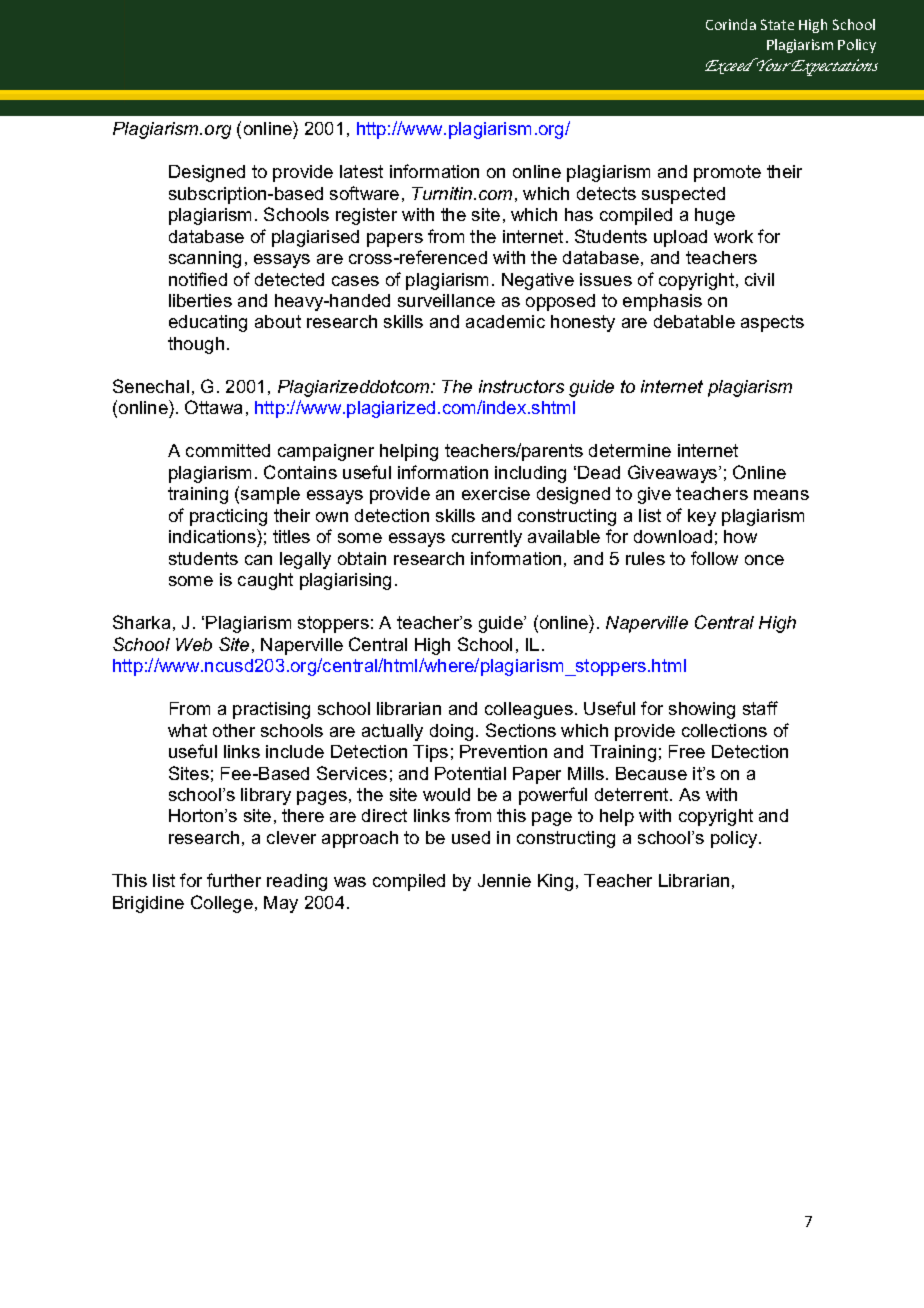 This screenshot has height=1308, width=924. What do you see at coordinates (234, 880) in the screenshot?
I see `further` at bounding box center [234, 880].
